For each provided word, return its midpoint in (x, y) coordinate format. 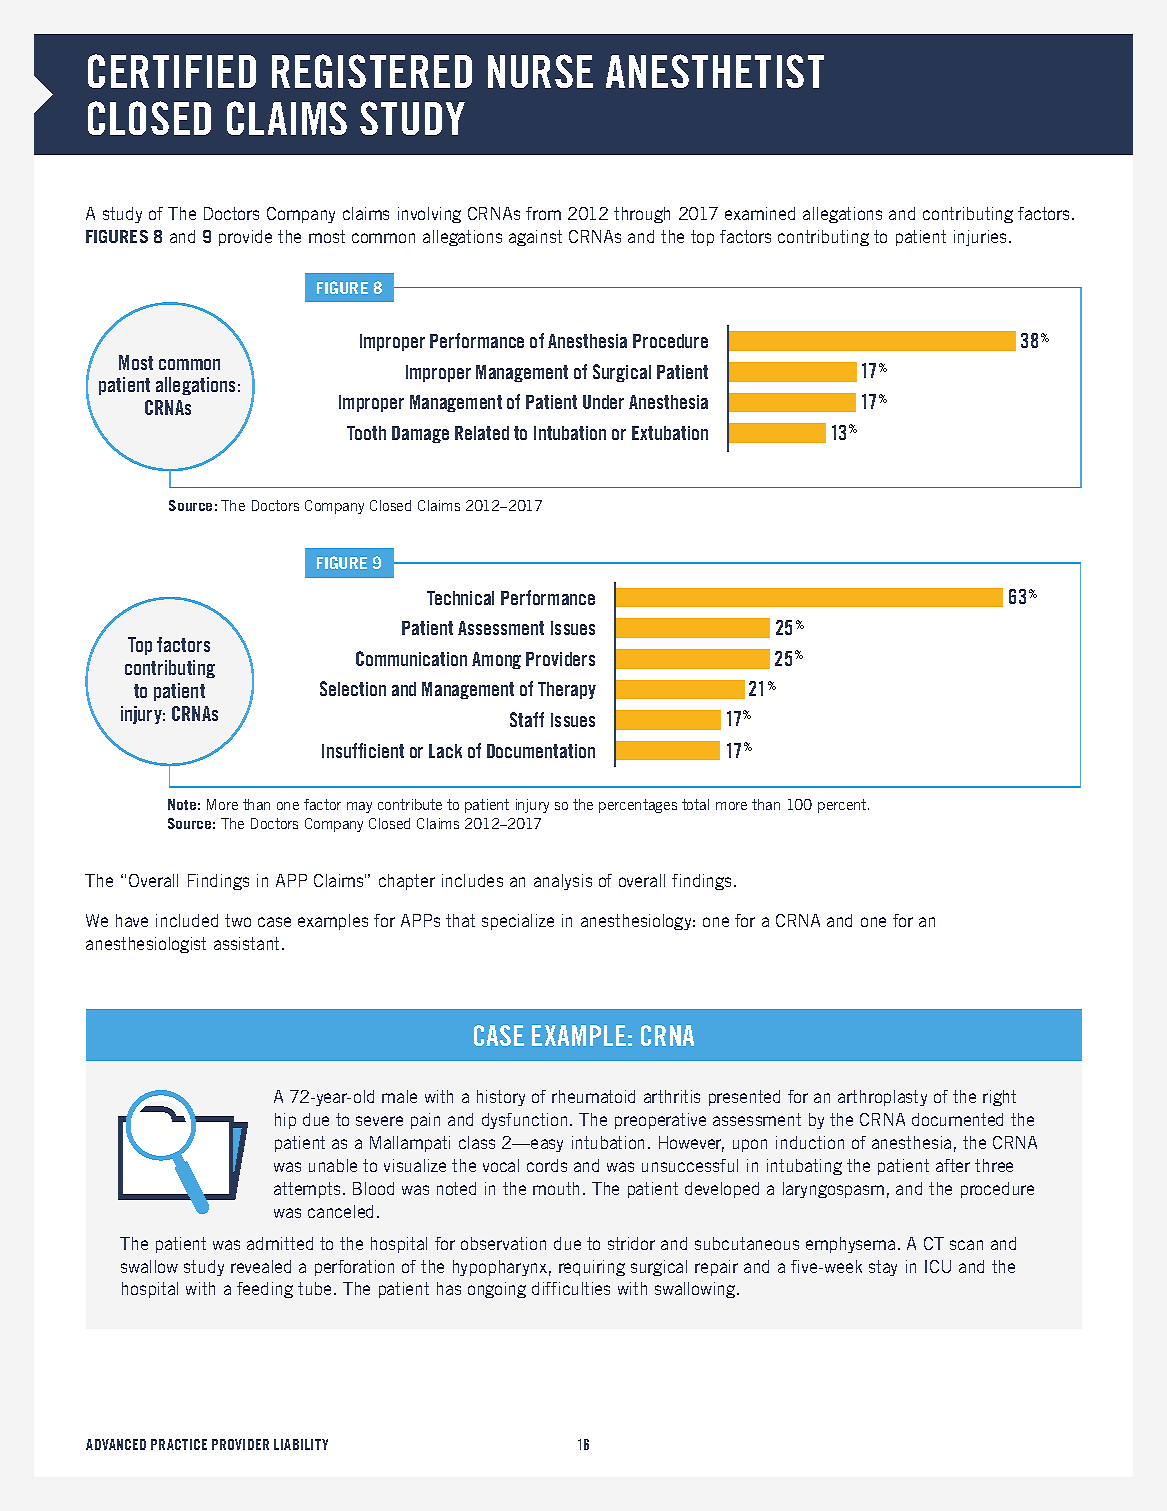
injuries (982, 238)
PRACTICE (179, 1444)
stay (883, 1268)
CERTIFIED (172, 71)
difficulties (571, 1288)
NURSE (540, 71)
